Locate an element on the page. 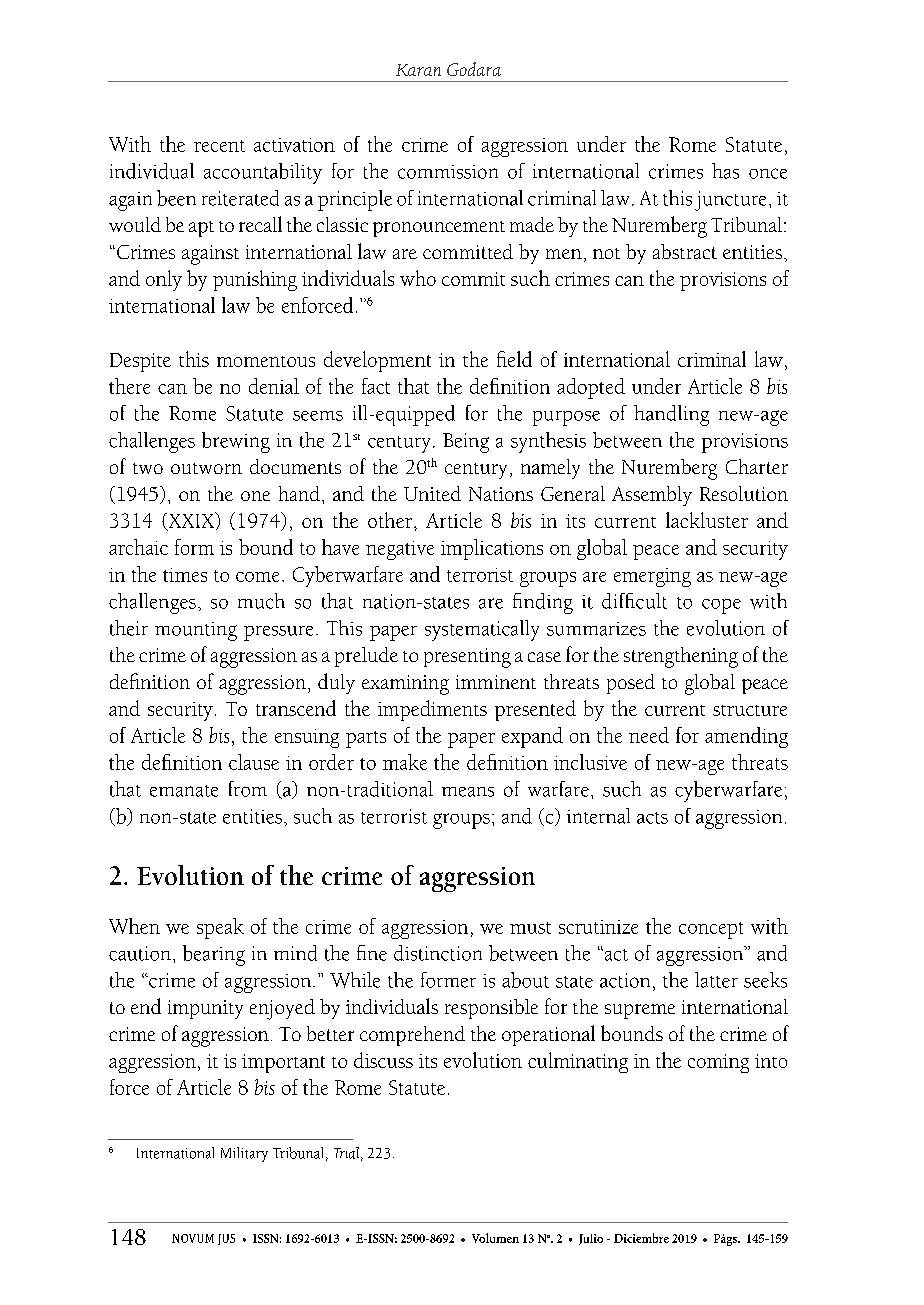  XXIX is located at coordinates (191, 521).
